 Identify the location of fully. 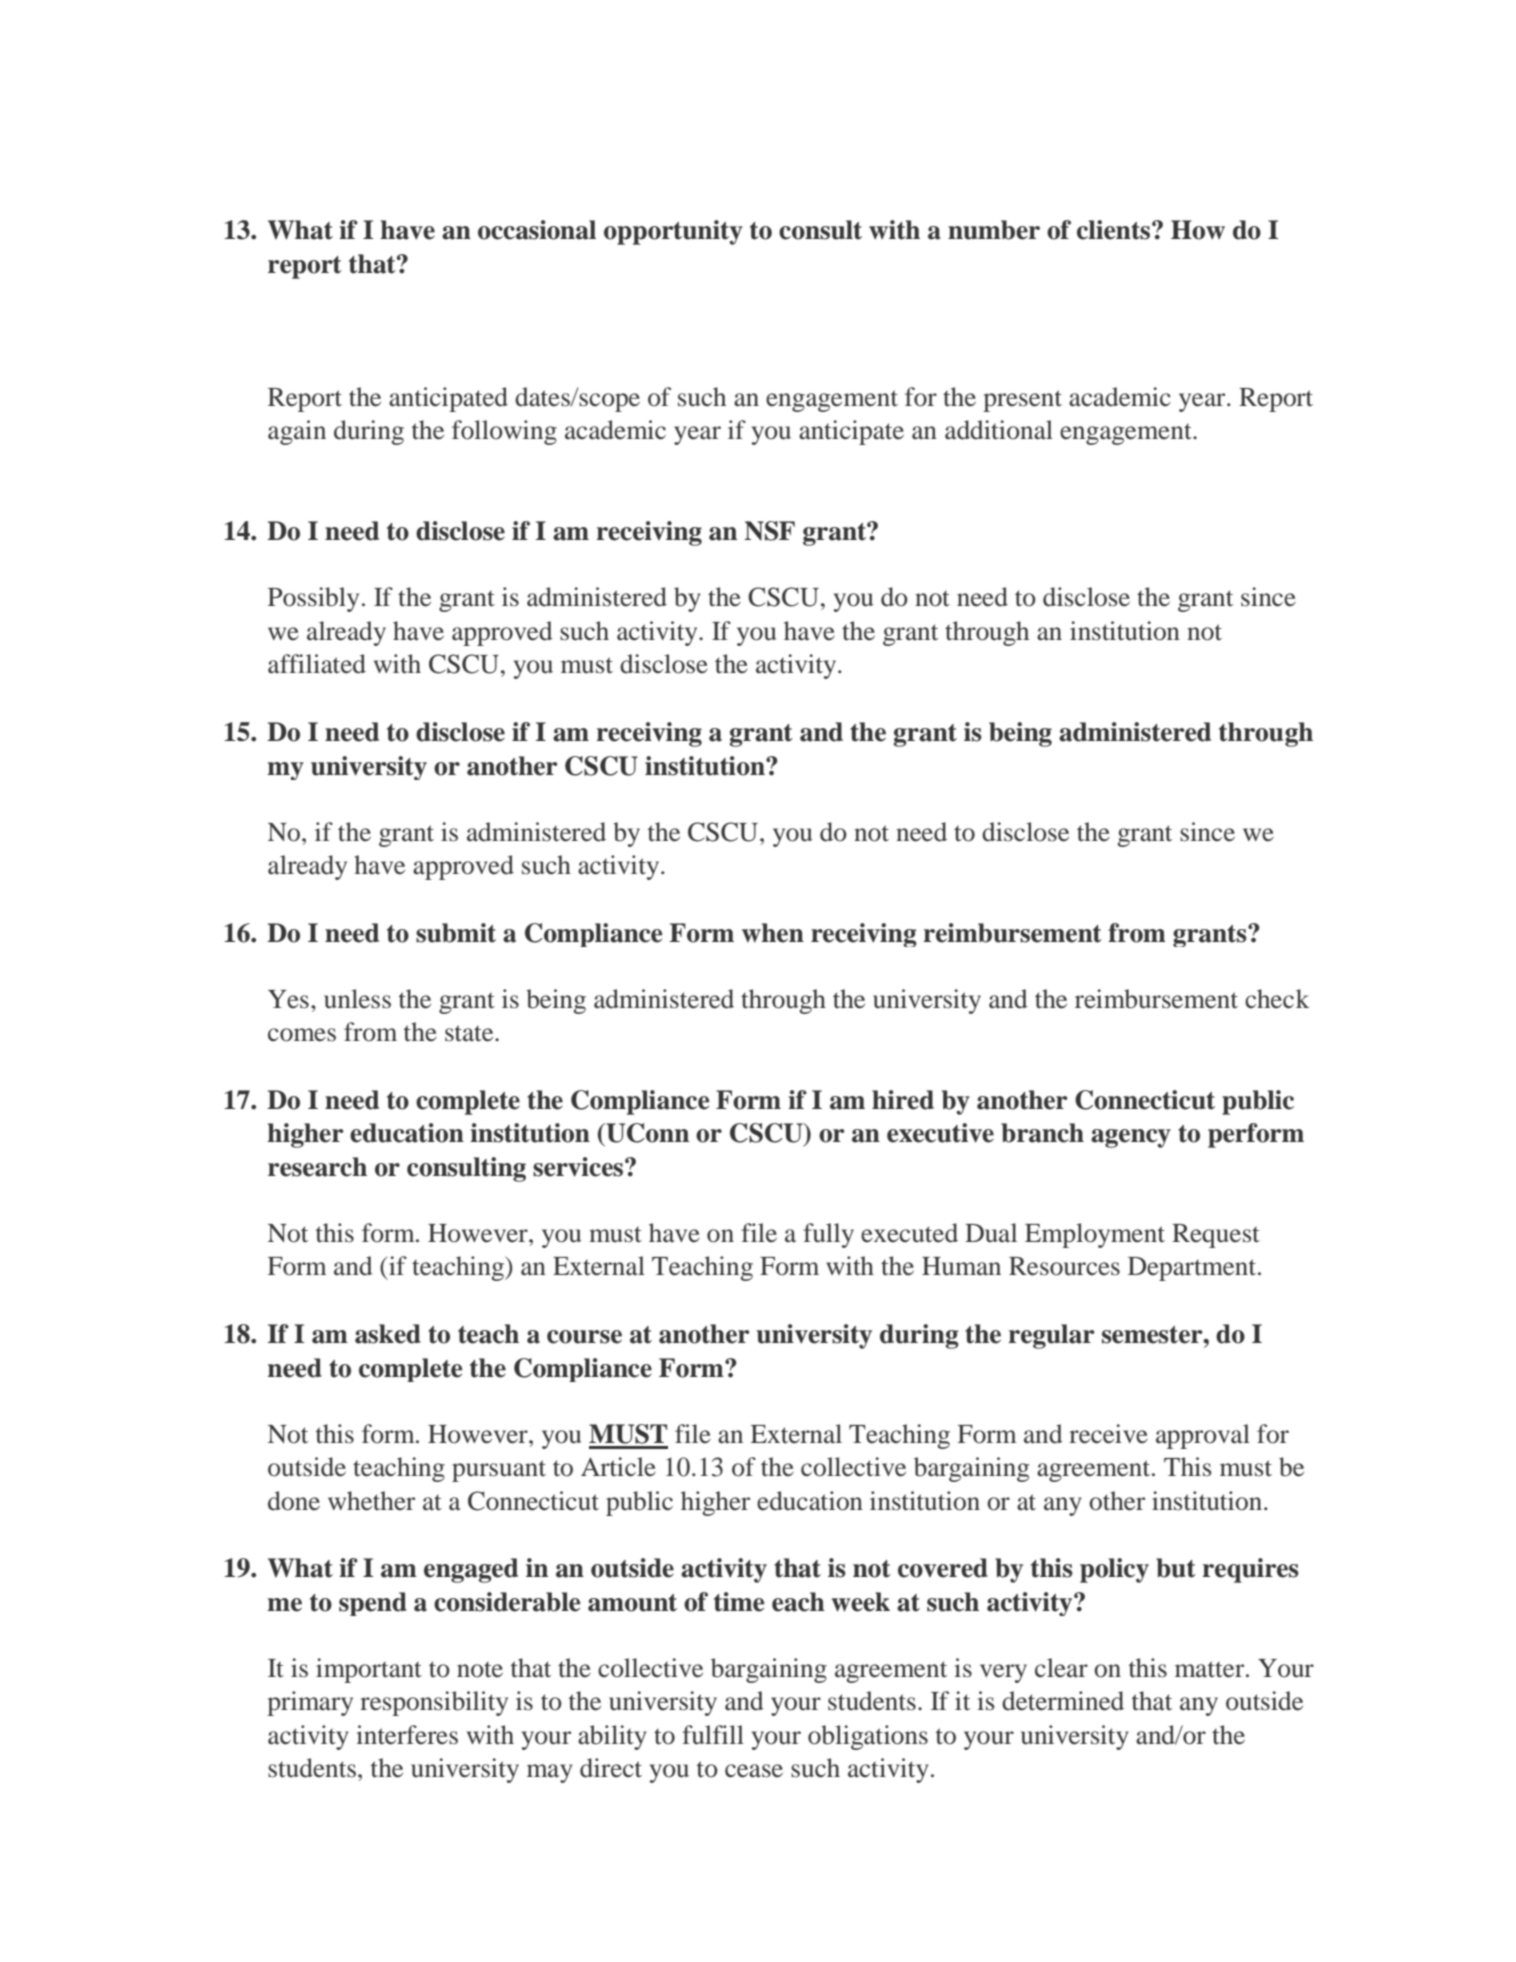
(828, 1235).
